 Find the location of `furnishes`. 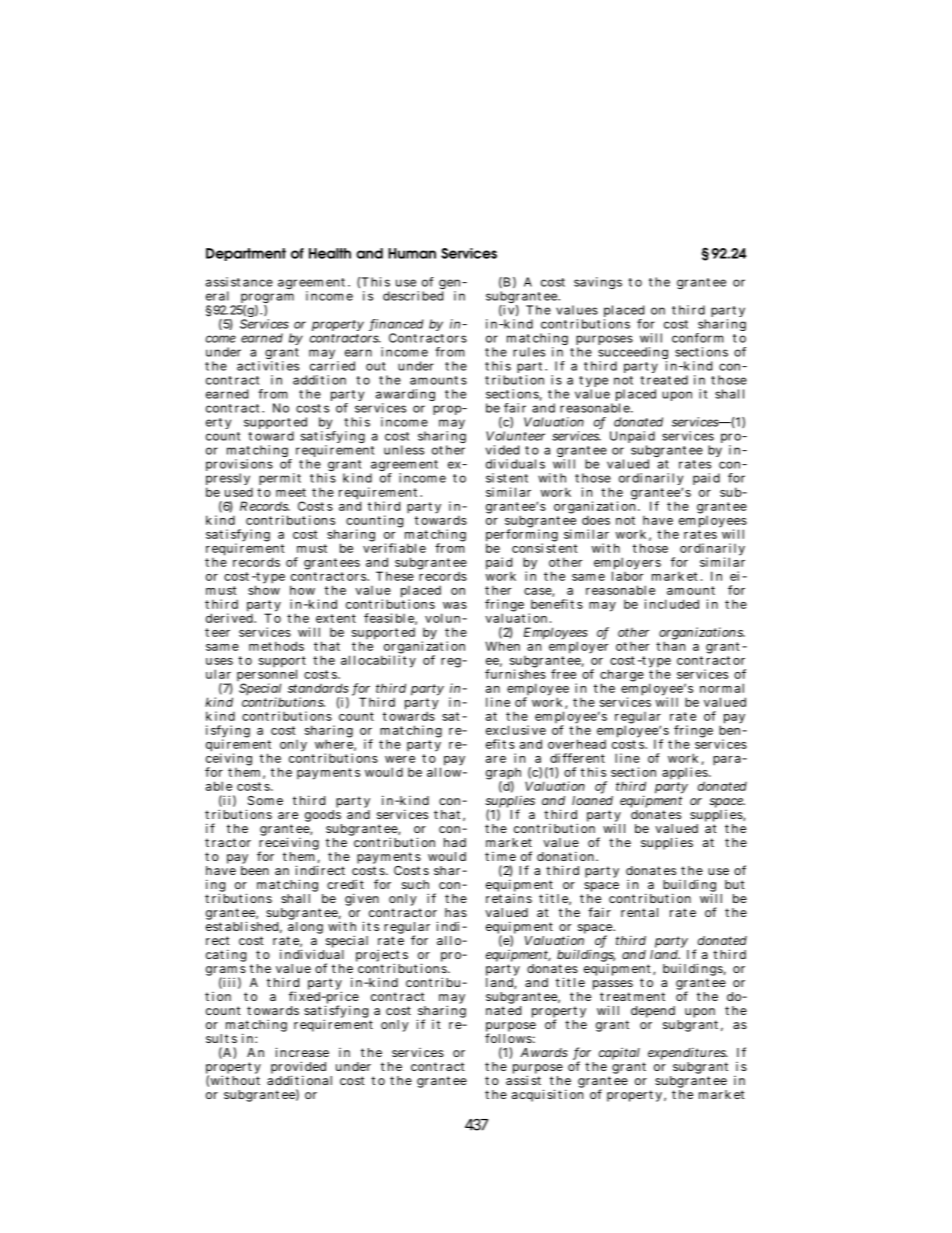

furnishes is located at coordinates (515, 673).
